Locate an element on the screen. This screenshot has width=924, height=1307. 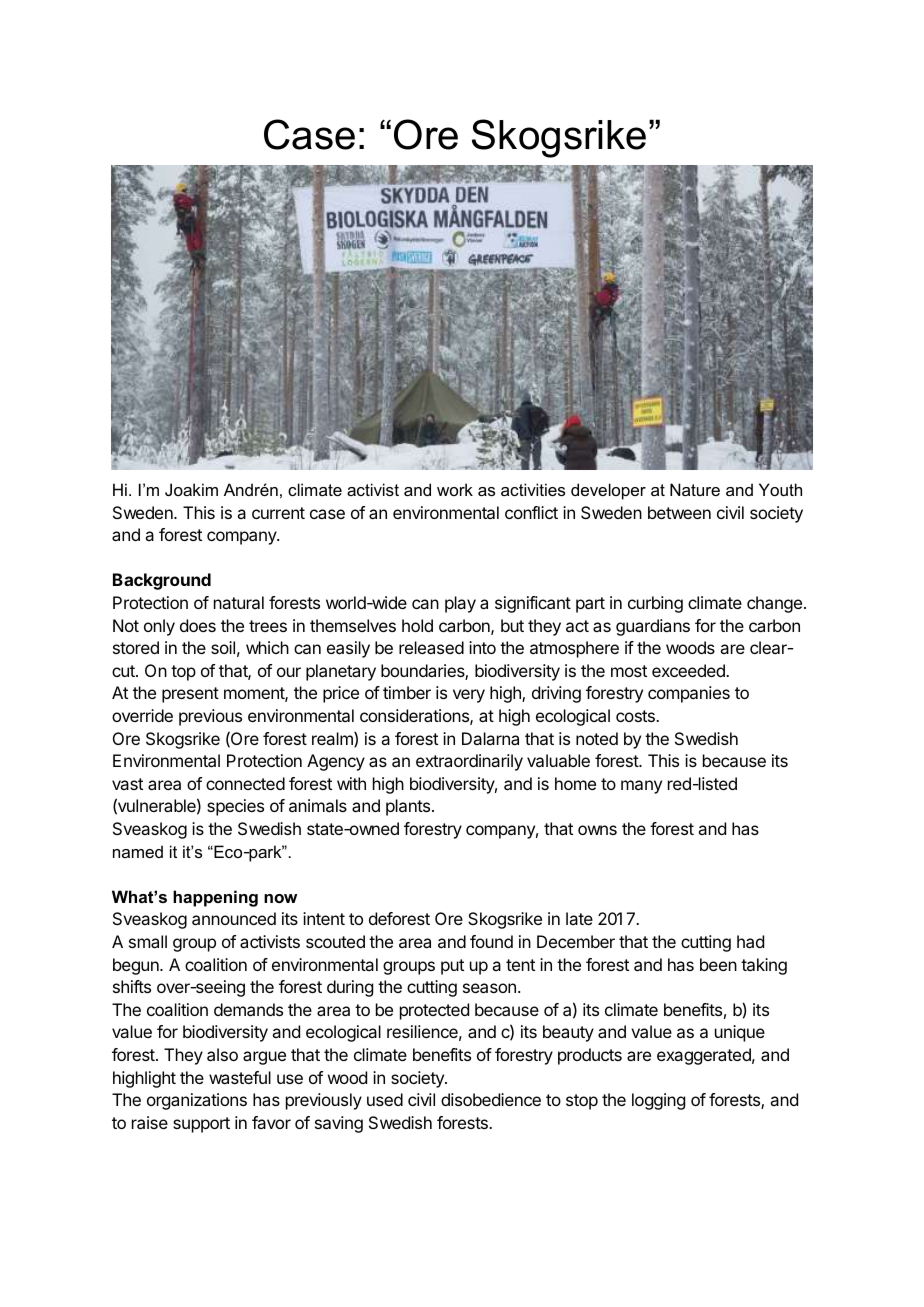
species is located at coordinates (235, 807).
